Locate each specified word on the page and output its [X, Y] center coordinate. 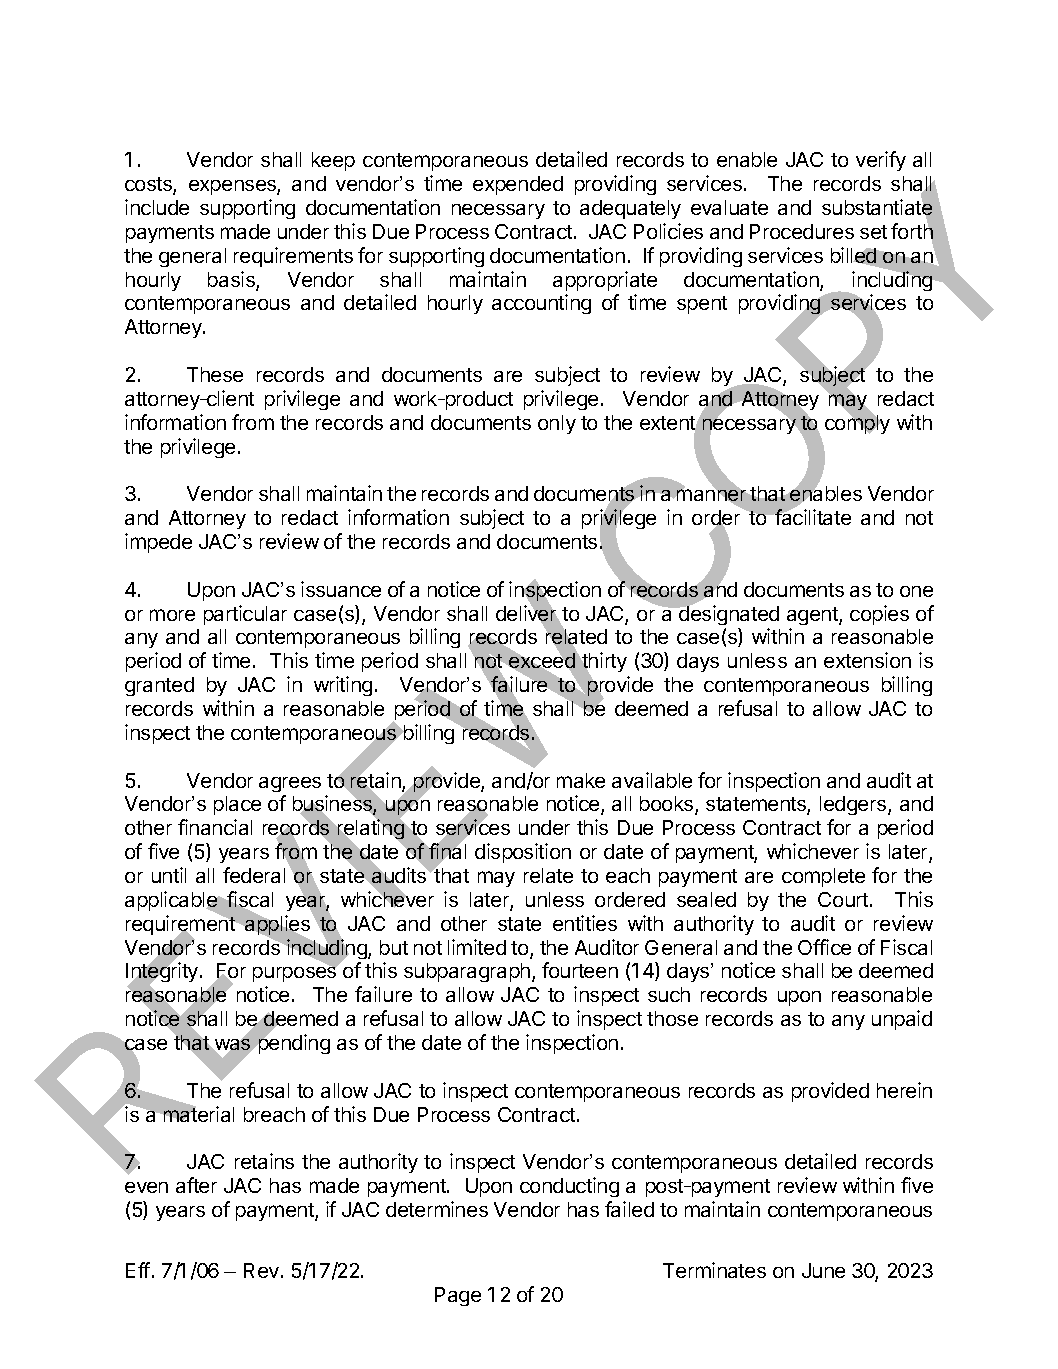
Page [458, 1296]
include [157, 207]
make [581, 780]
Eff [138, 1270]
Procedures [802, 231]
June [823, 1270]
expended [518, 185]
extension [867, 660]
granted [159, 686]
